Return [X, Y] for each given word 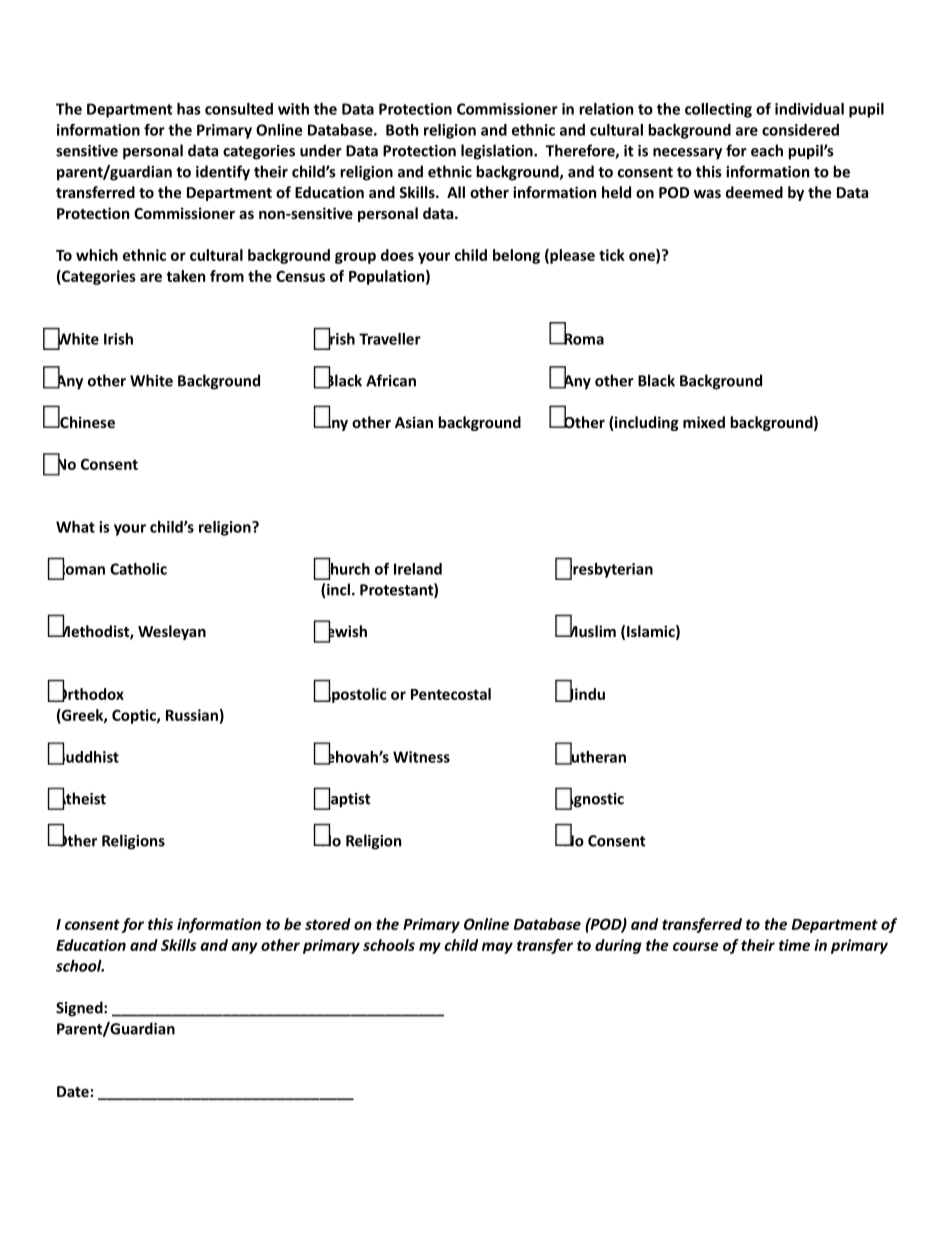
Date [73, 1091]
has [189, 109]
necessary [687, 154]
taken [185, 276]
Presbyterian [607, 570]
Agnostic [592, 800]
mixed [704, 422]
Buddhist [87, 756]
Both [402, 130]
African [391, 380]
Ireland [418, 569]
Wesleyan [172, 632]
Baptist [345, 800]
